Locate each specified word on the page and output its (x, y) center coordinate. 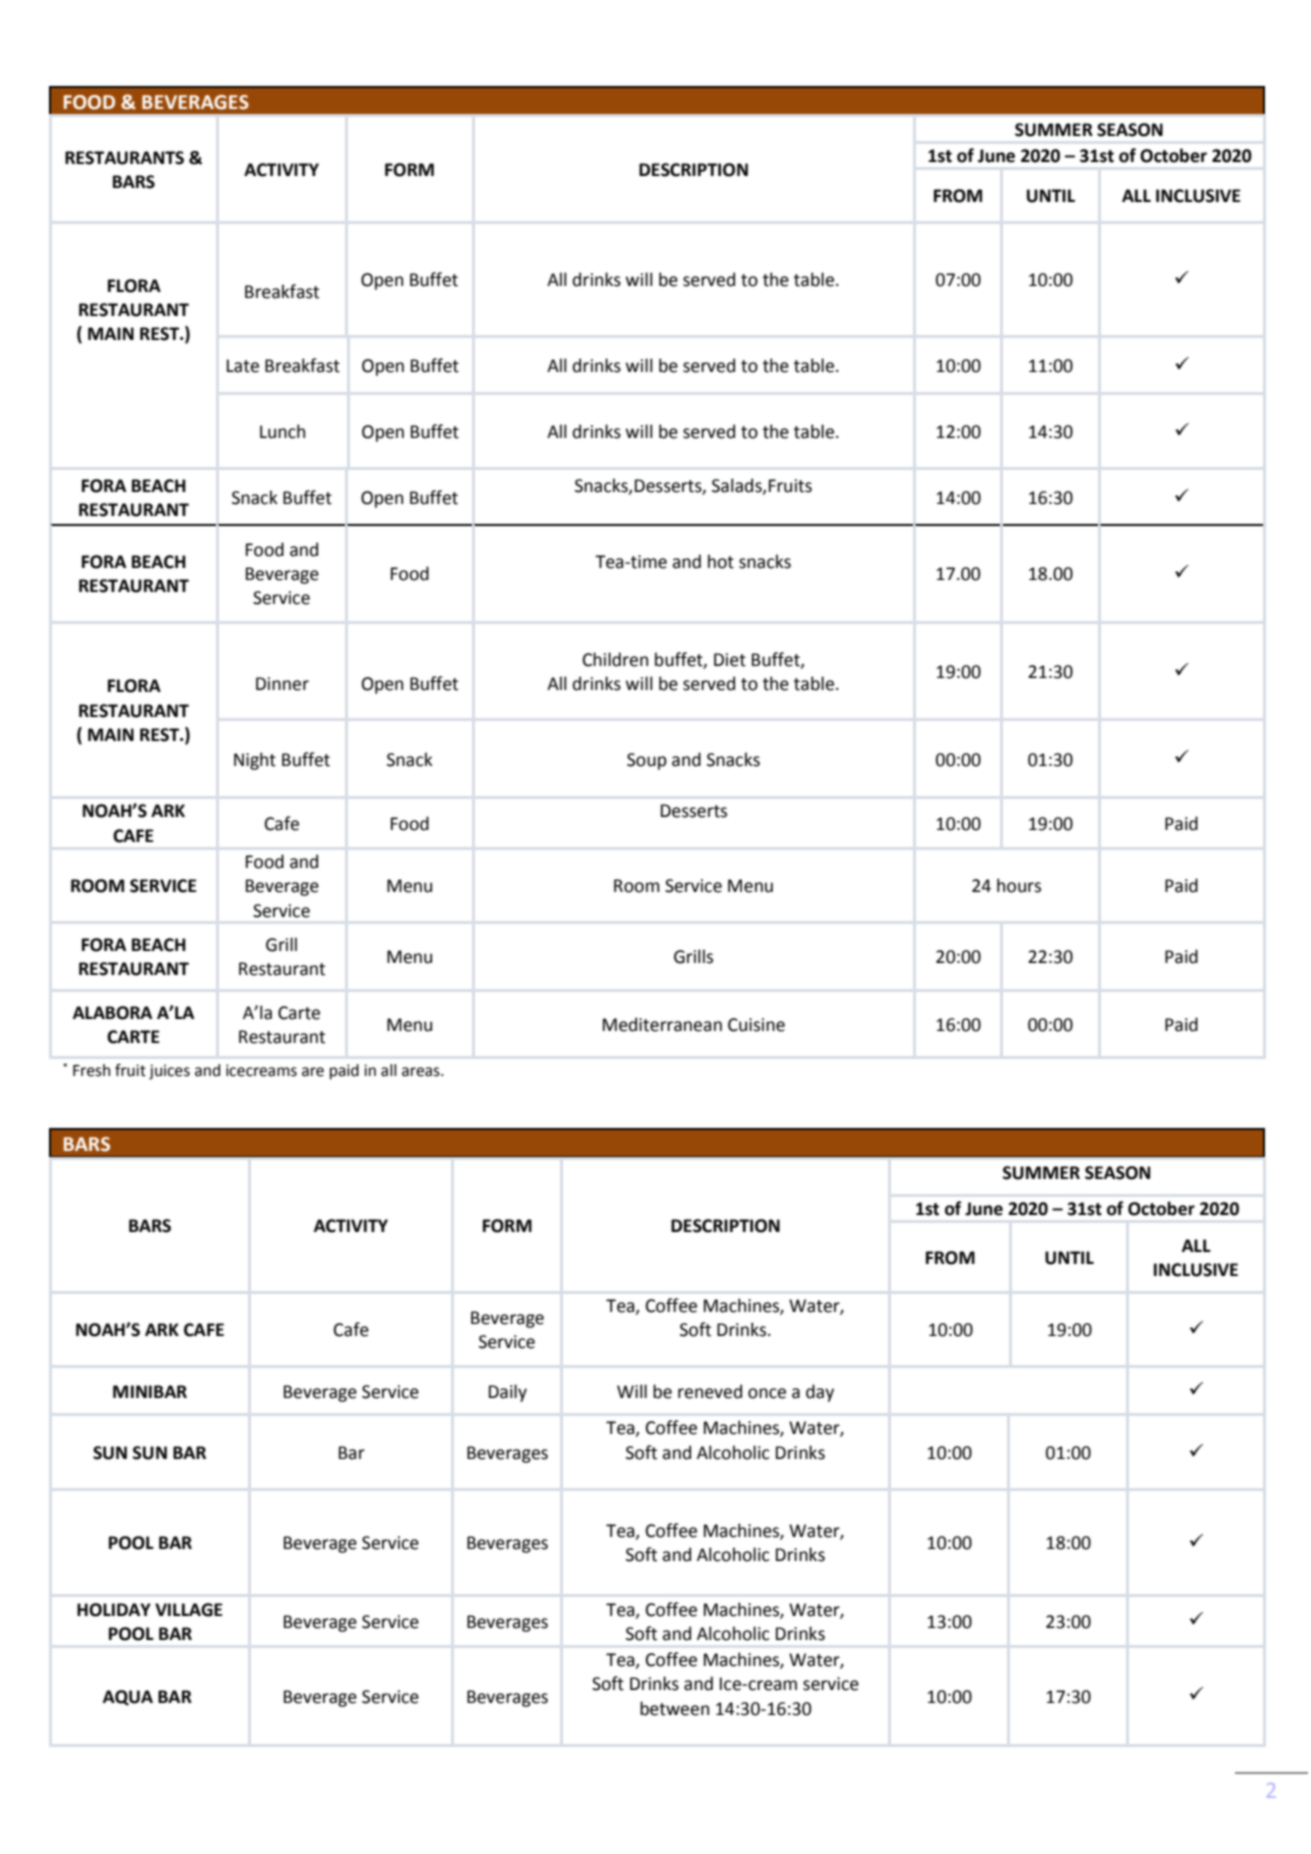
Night (255, 761)
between (674, 1708)
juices (169, 1072)
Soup (647, 761)
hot (721, 561)
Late (243, 366)
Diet (730, 660)
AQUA (128, 1698)
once (767, 1393)
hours (1019, 885)
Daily (508, 1393)
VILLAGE (188, 1610)
